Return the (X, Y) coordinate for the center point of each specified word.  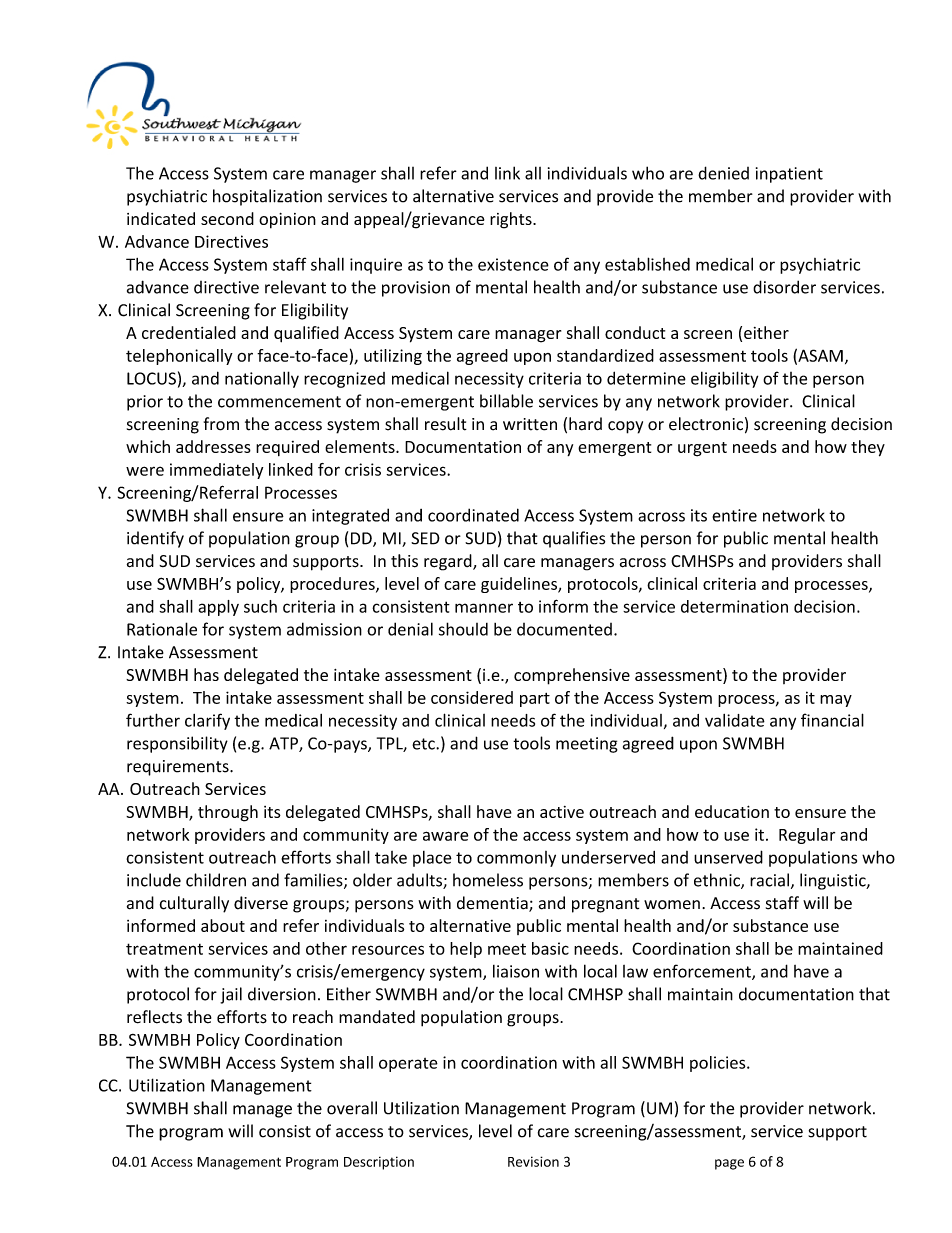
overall (352, 1108)
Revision (533, 1161)
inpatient (789, 175)
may (836, 701)
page (729, 1164)
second (227, 218)
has (206, 674)
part (535, 700)
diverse (261, 903)
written (530, 424)
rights (512, 220)
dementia (493, 904)
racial (769, 880)
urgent (702, 449)
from (221, 424)
